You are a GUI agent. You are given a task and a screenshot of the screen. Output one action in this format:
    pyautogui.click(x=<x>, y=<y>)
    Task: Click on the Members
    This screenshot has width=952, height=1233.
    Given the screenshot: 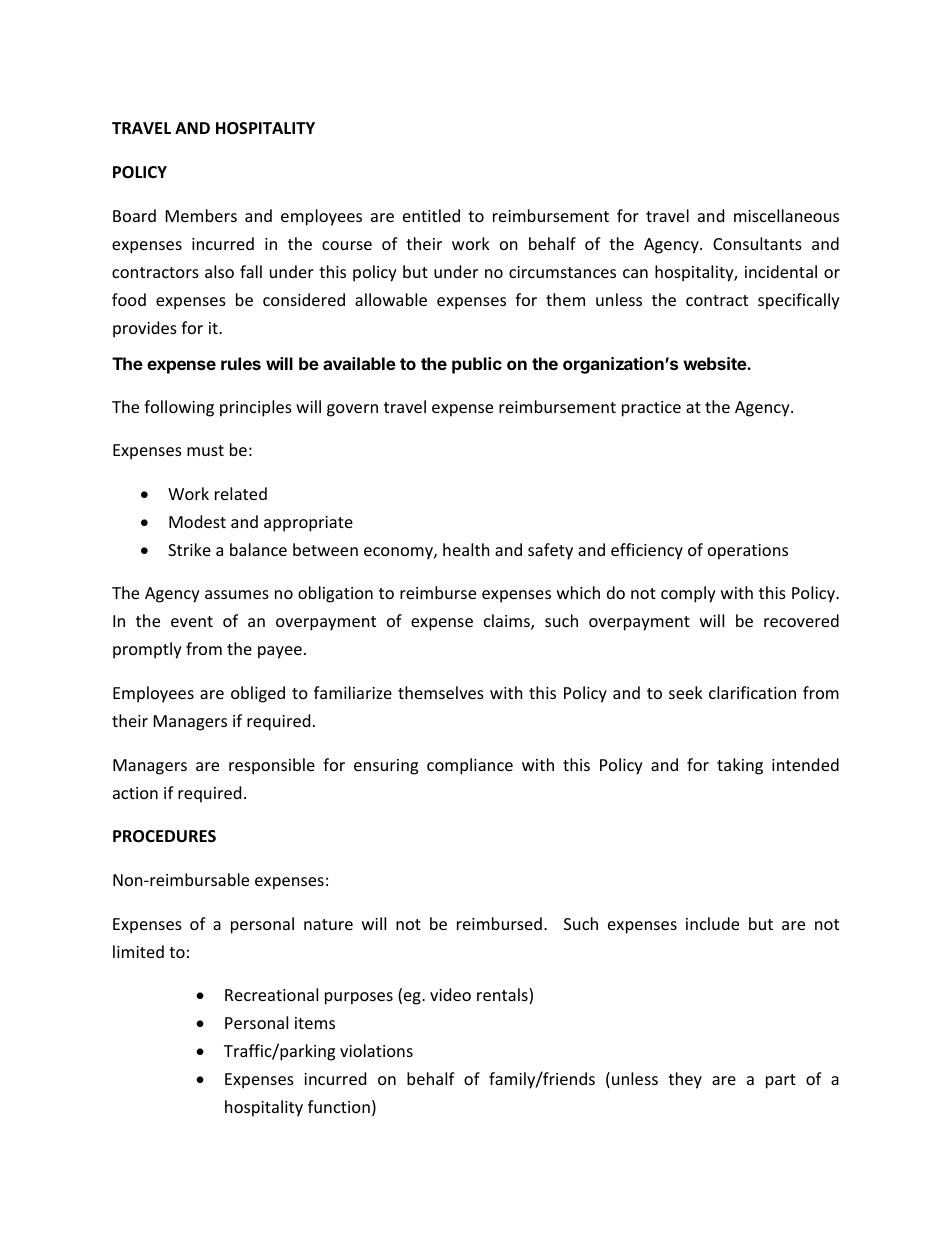 What is the action you would take?
    pyautogui.click(x=201, y=215)
